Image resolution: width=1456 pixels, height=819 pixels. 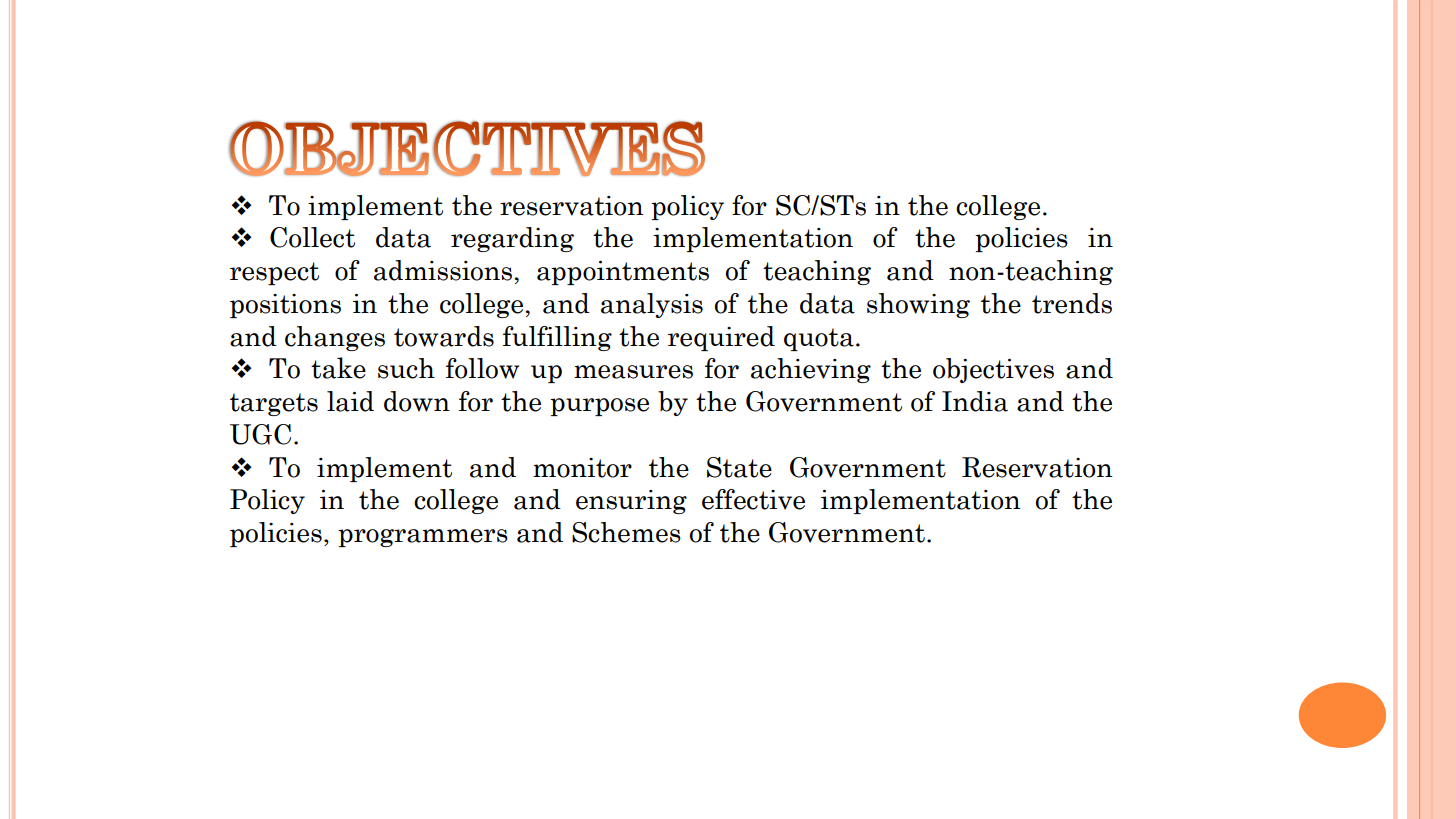 What do you see at coordinates (350, 401) in the image?
I see `laid` at bounding box center [350, 401].
